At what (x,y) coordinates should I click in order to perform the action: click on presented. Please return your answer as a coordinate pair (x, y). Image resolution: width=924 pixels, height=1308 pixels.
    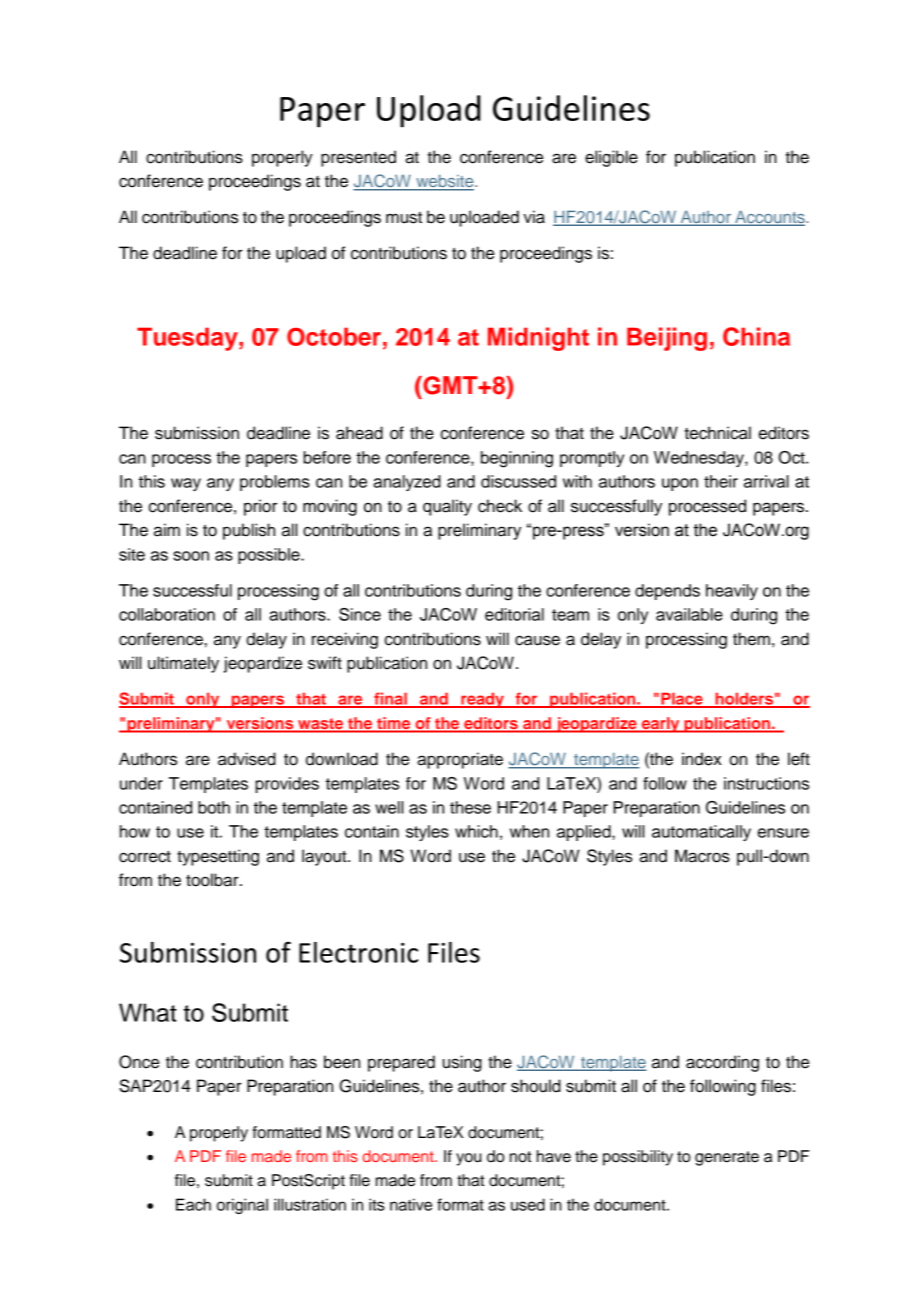
    Looking at the image, I should click on (358, 158).
